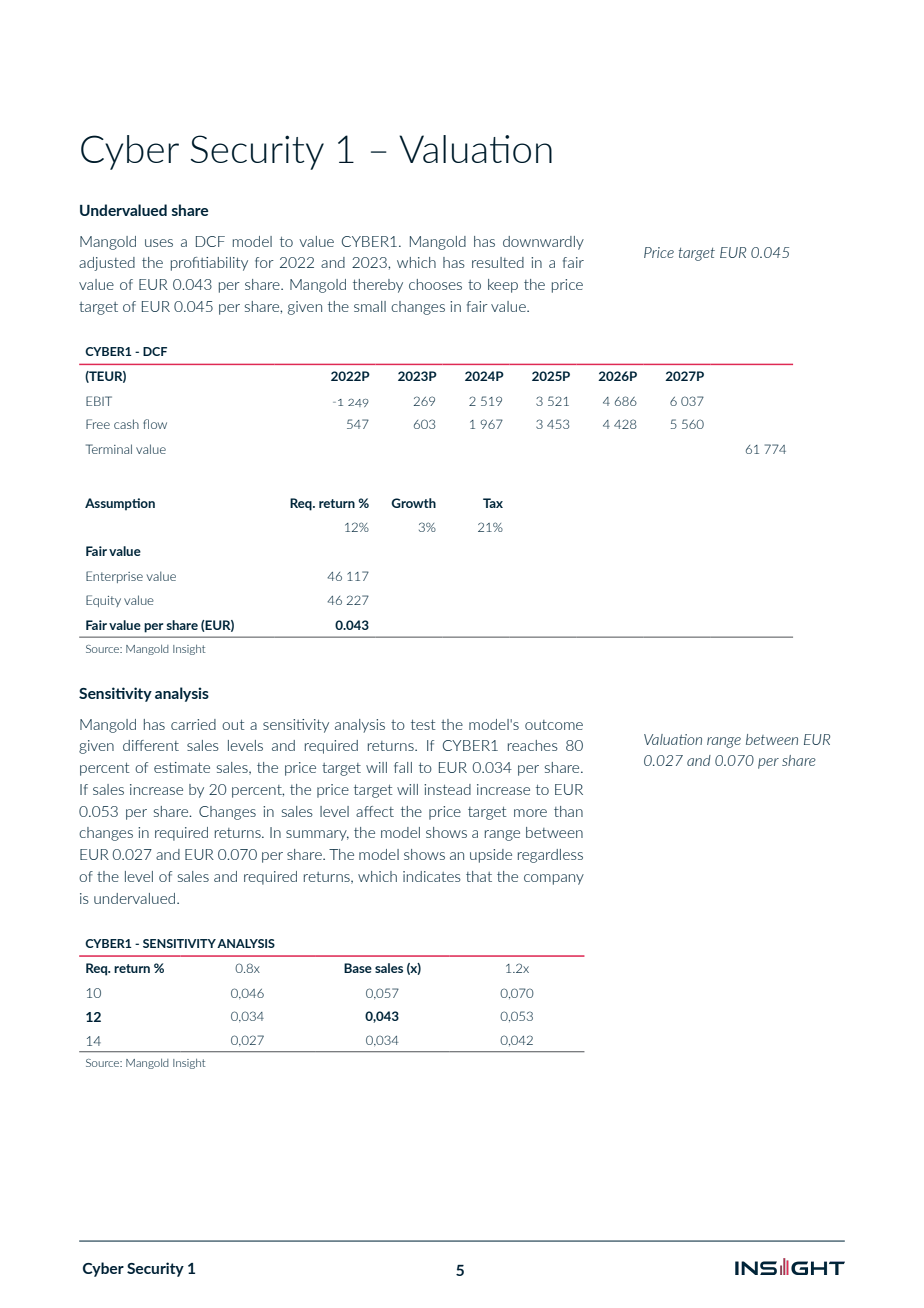  I want to click on uses, so click(159, 243).
